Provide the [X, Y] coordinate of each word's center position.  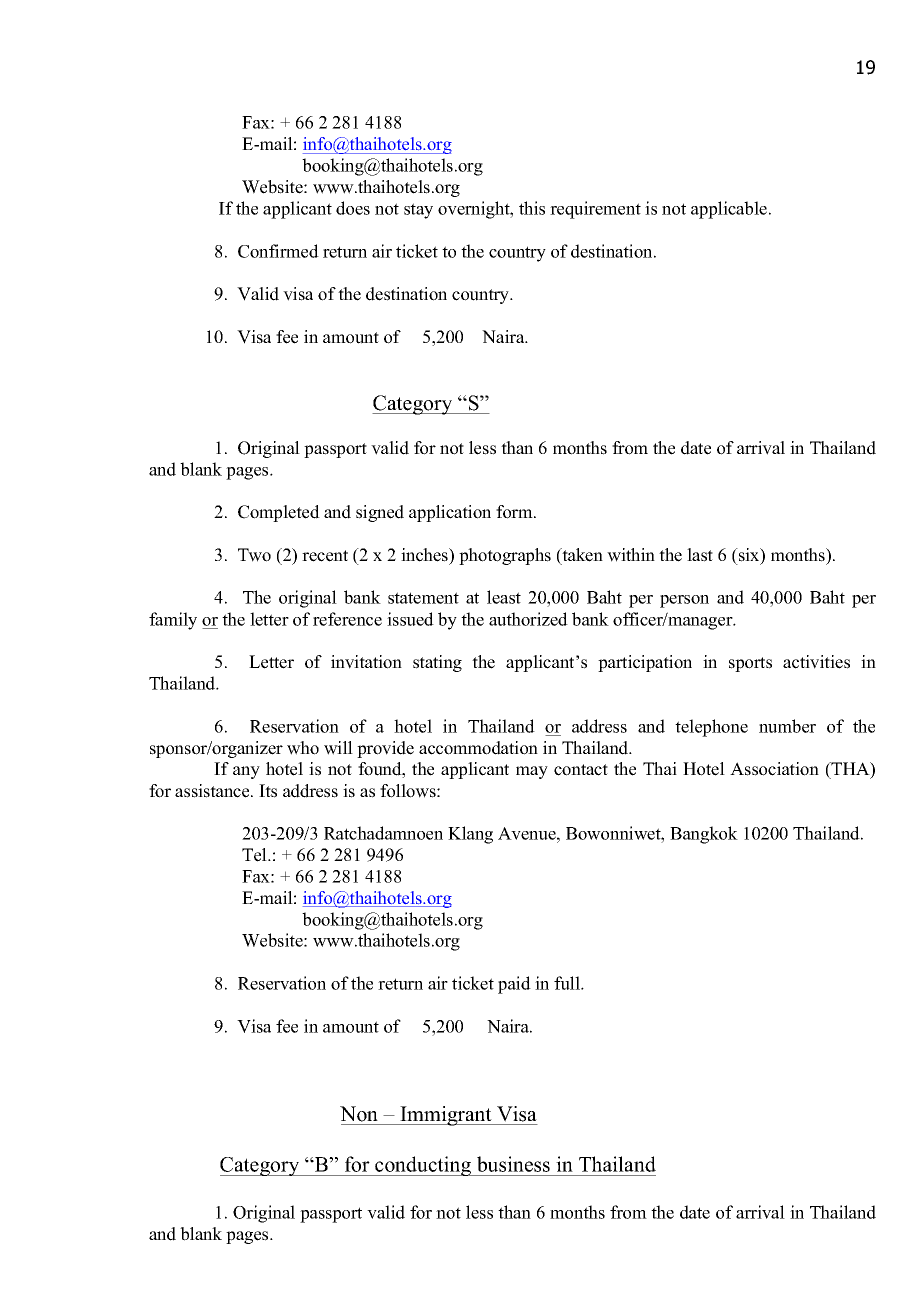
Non [359, 1114]
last [700, 555]
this [532, 208]
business [513, 1164]
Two [254, 555]
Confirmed [278, 251]
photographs [505, 556]
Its [268, 791]
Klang [470, 835]
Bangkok [704, 835]
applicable [729, 210]
